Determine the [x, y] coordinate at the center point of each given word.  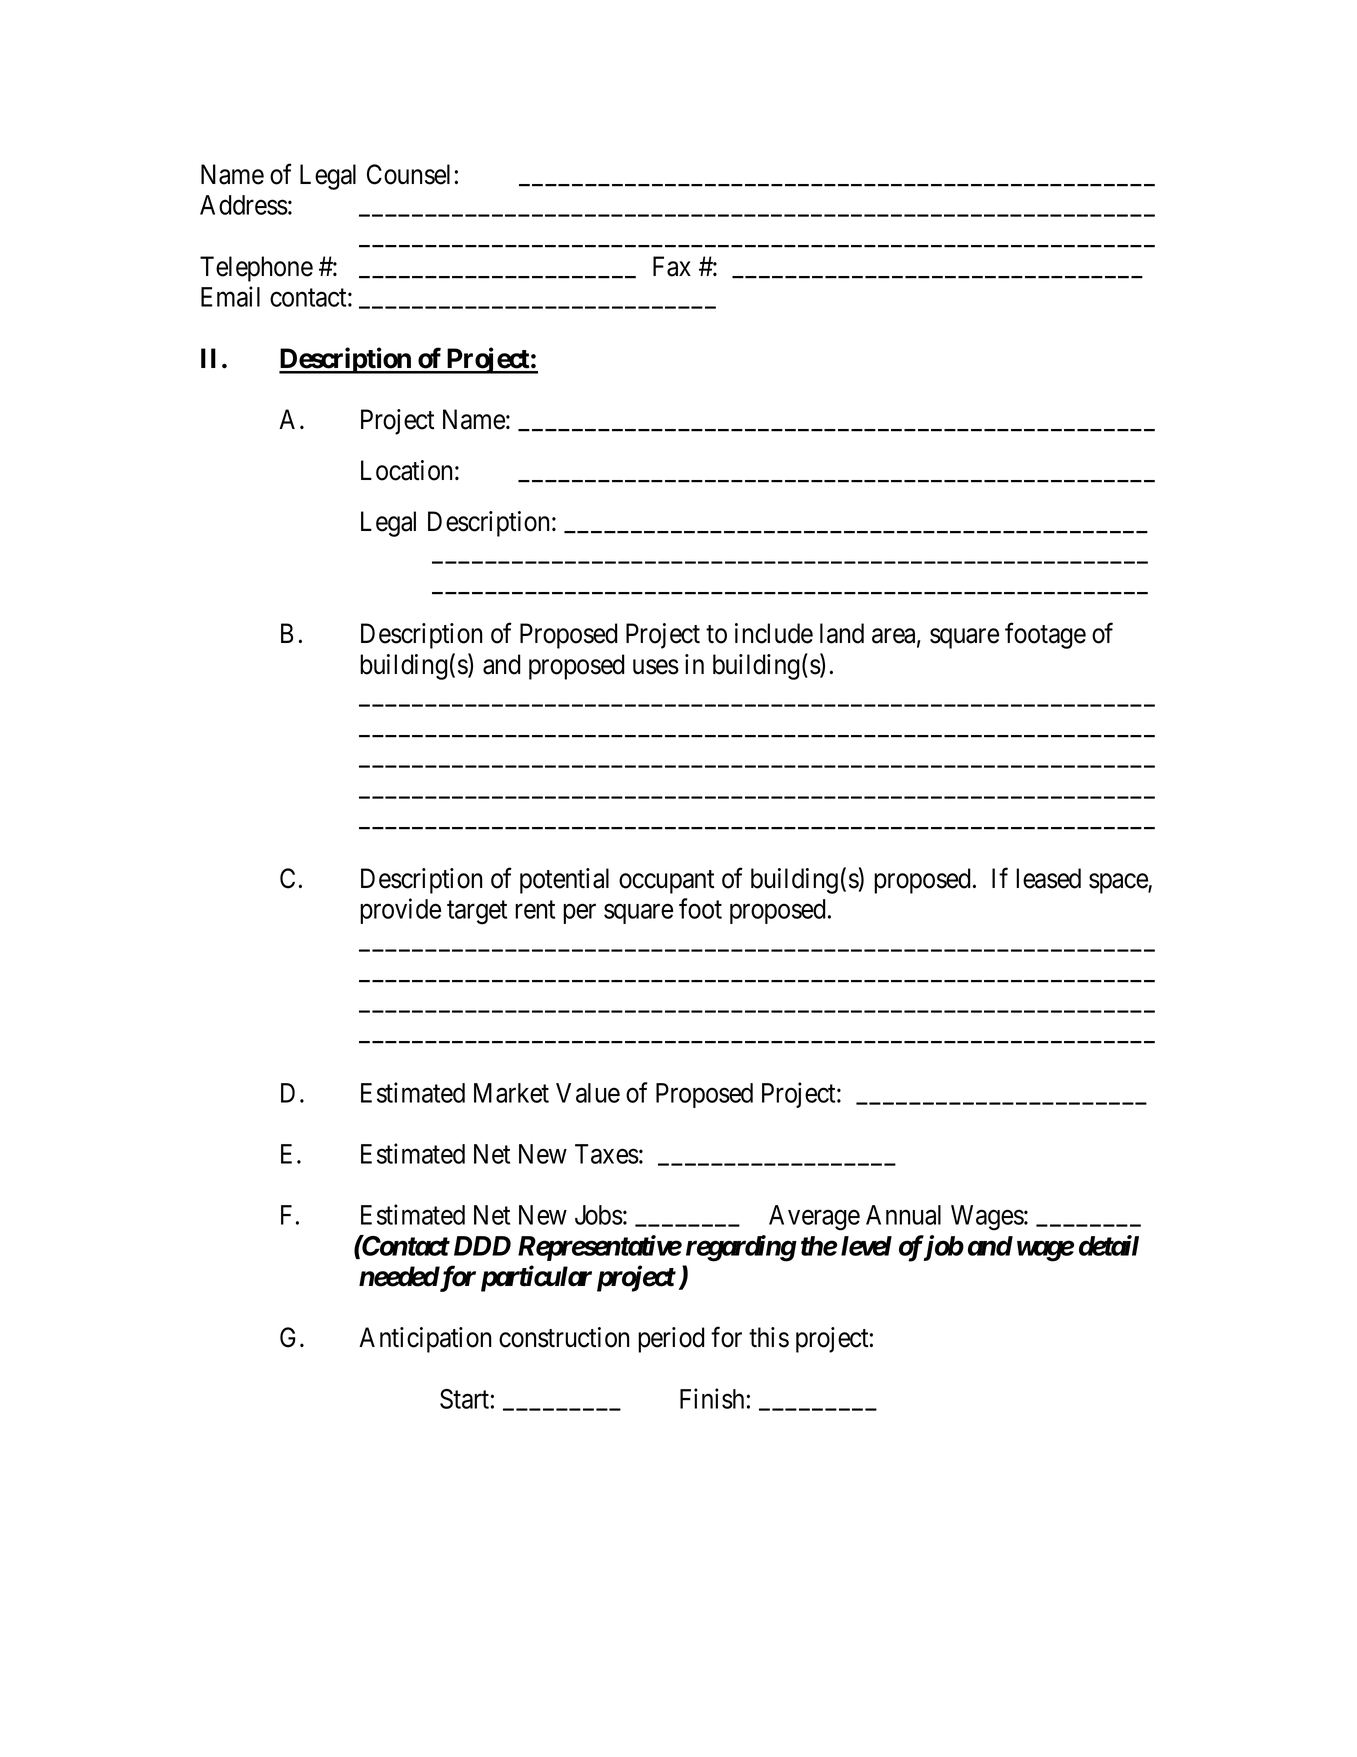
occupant [666, 882]
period [671, 1340]
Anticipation [425, 1340]
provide [400, 911]
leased [1048, 878]
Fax [672, 266]
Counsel [408, 174]
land [842, 633]
